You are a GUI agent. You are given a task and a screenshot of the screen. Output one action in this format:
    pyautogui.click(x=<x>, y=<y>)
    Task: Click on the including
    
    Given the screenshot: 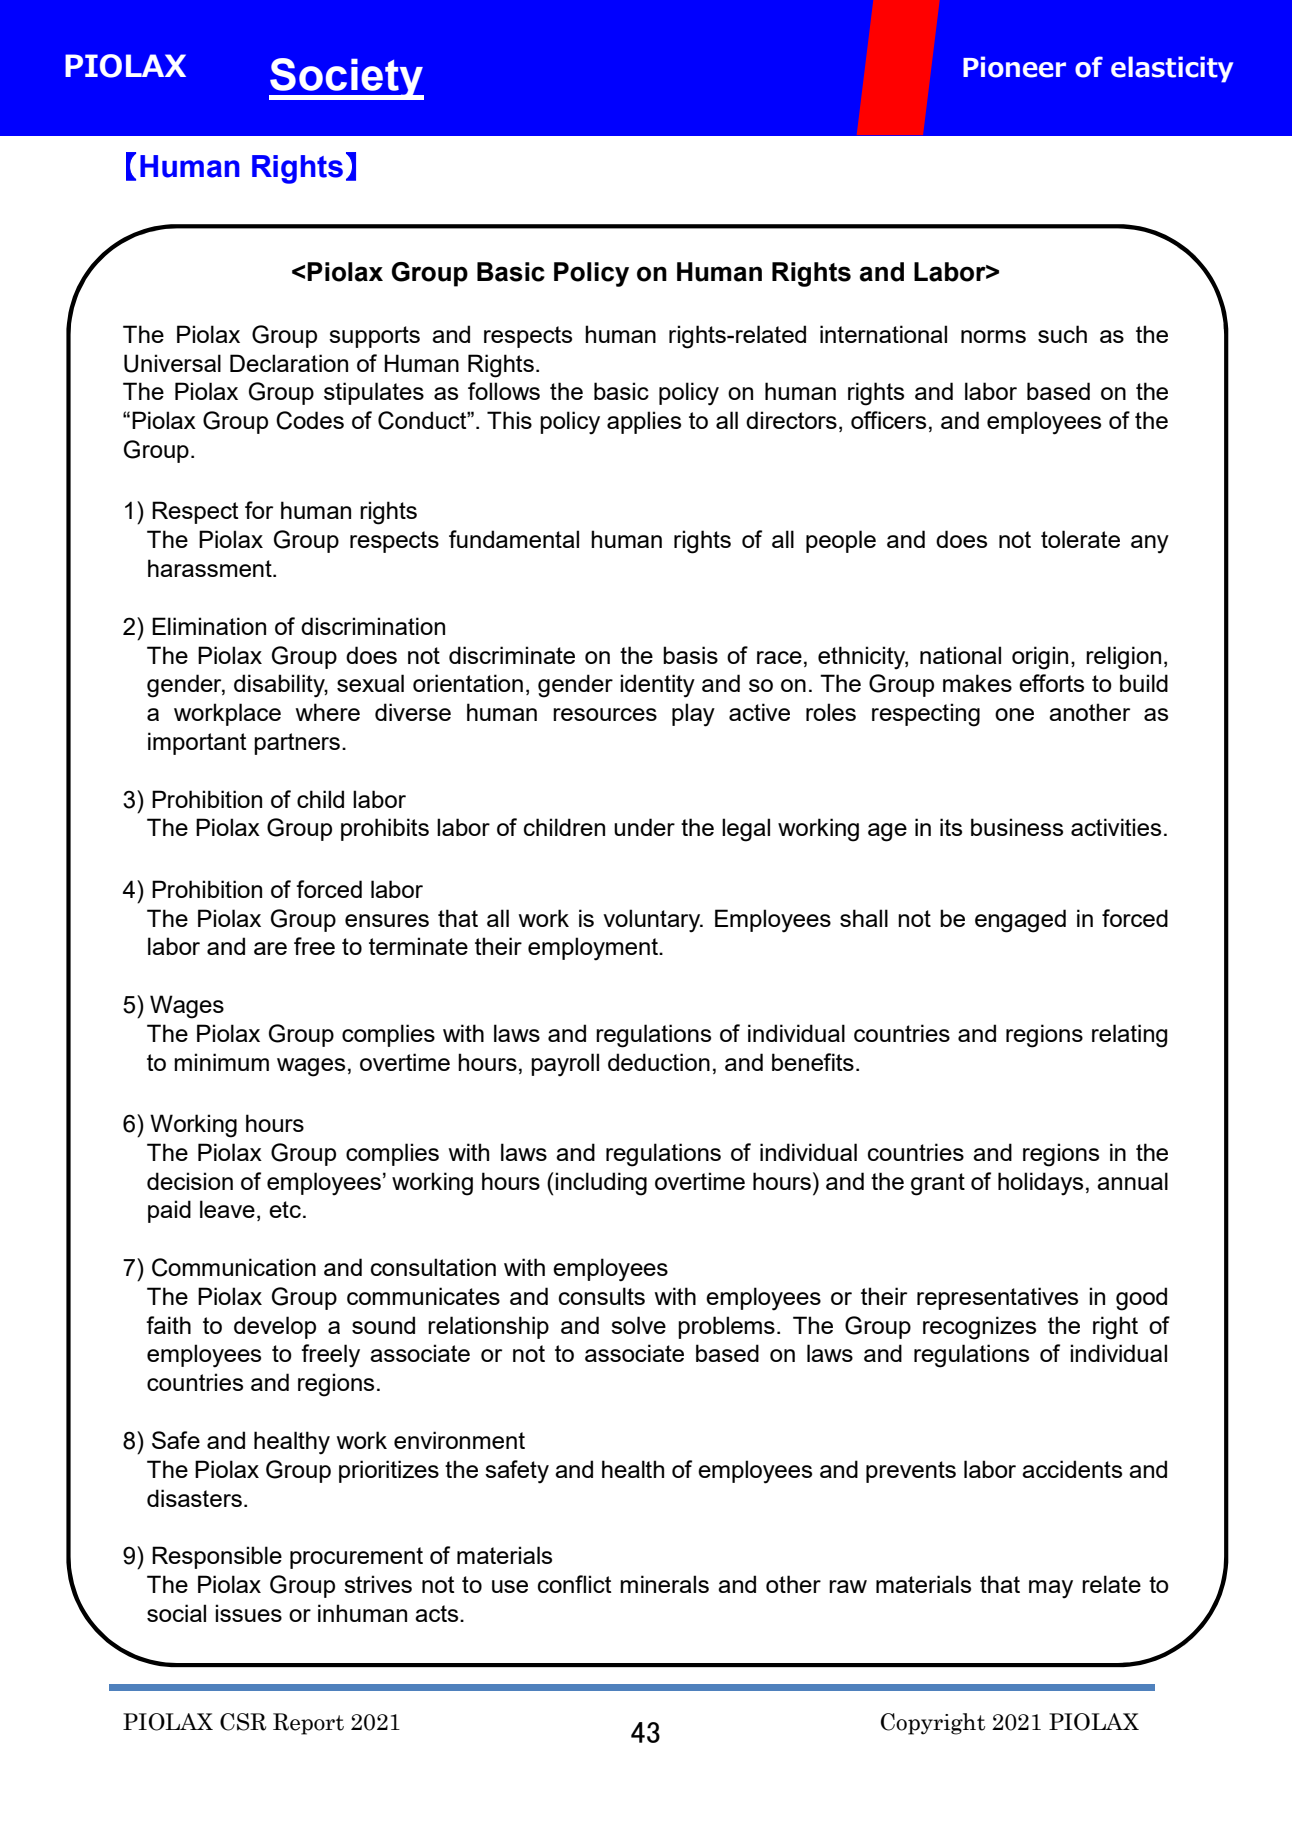 What is the action you would take?
    pyautogui.click(x=601, y=1184)
